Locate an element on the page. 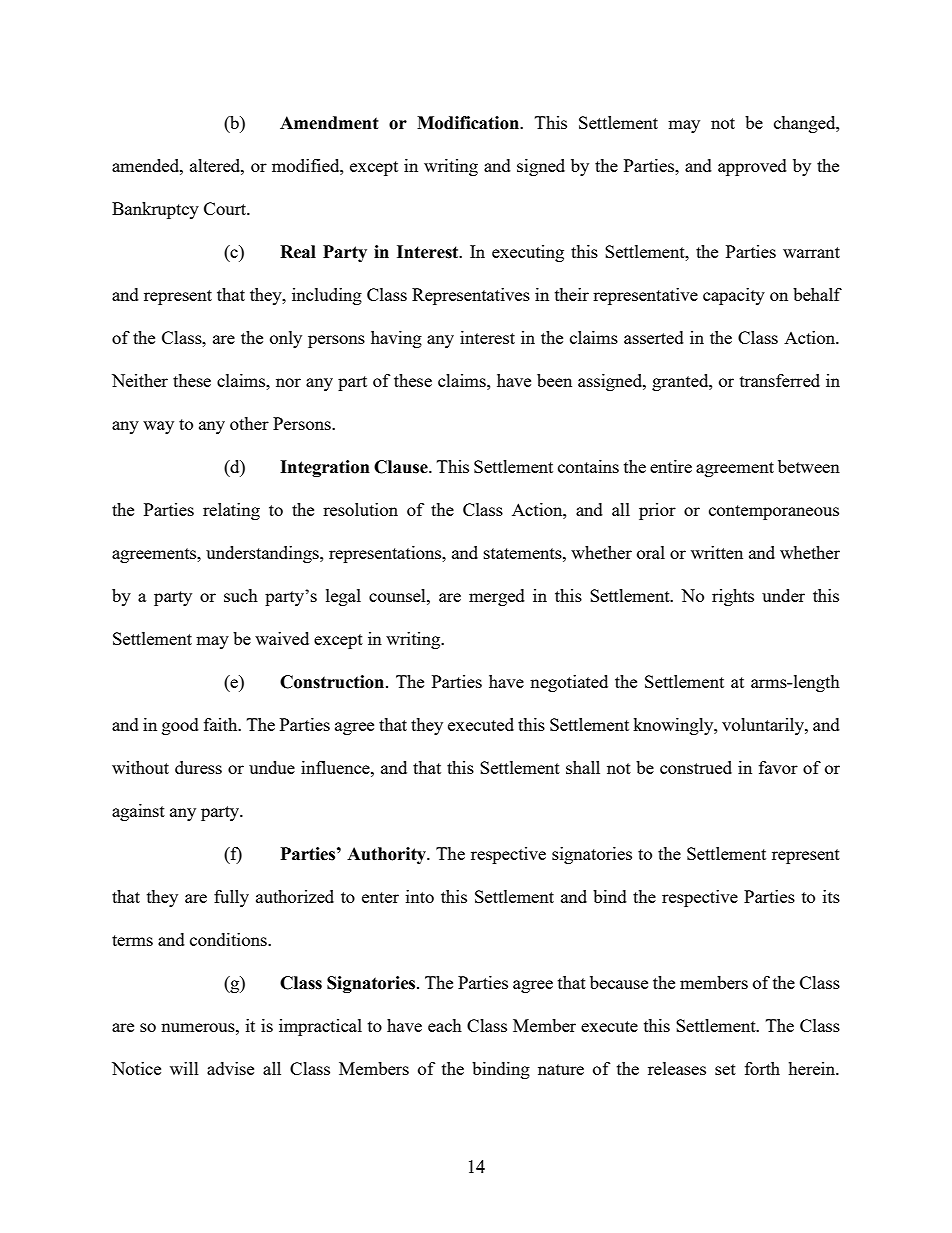 This image has height=1233, width=952. advise is located at coordinates (230, 1068).
